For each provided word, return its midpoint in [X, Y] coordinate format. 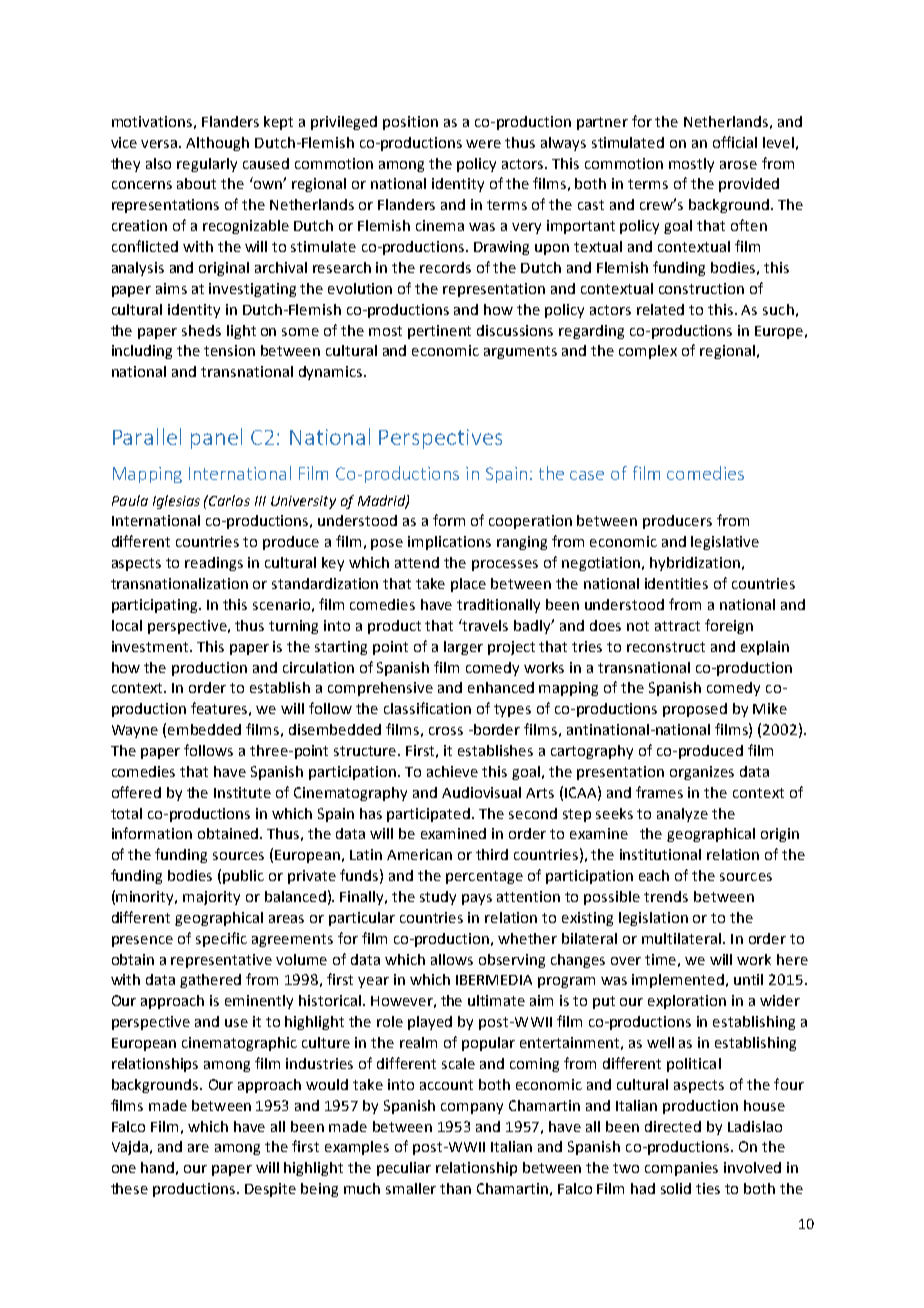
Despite [270, 1190]
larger [463, 648]
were [483, 144]
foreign [729, 626]
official [735, 142]
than [455, 1188]
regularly [207, 165]
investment [151, 646]
